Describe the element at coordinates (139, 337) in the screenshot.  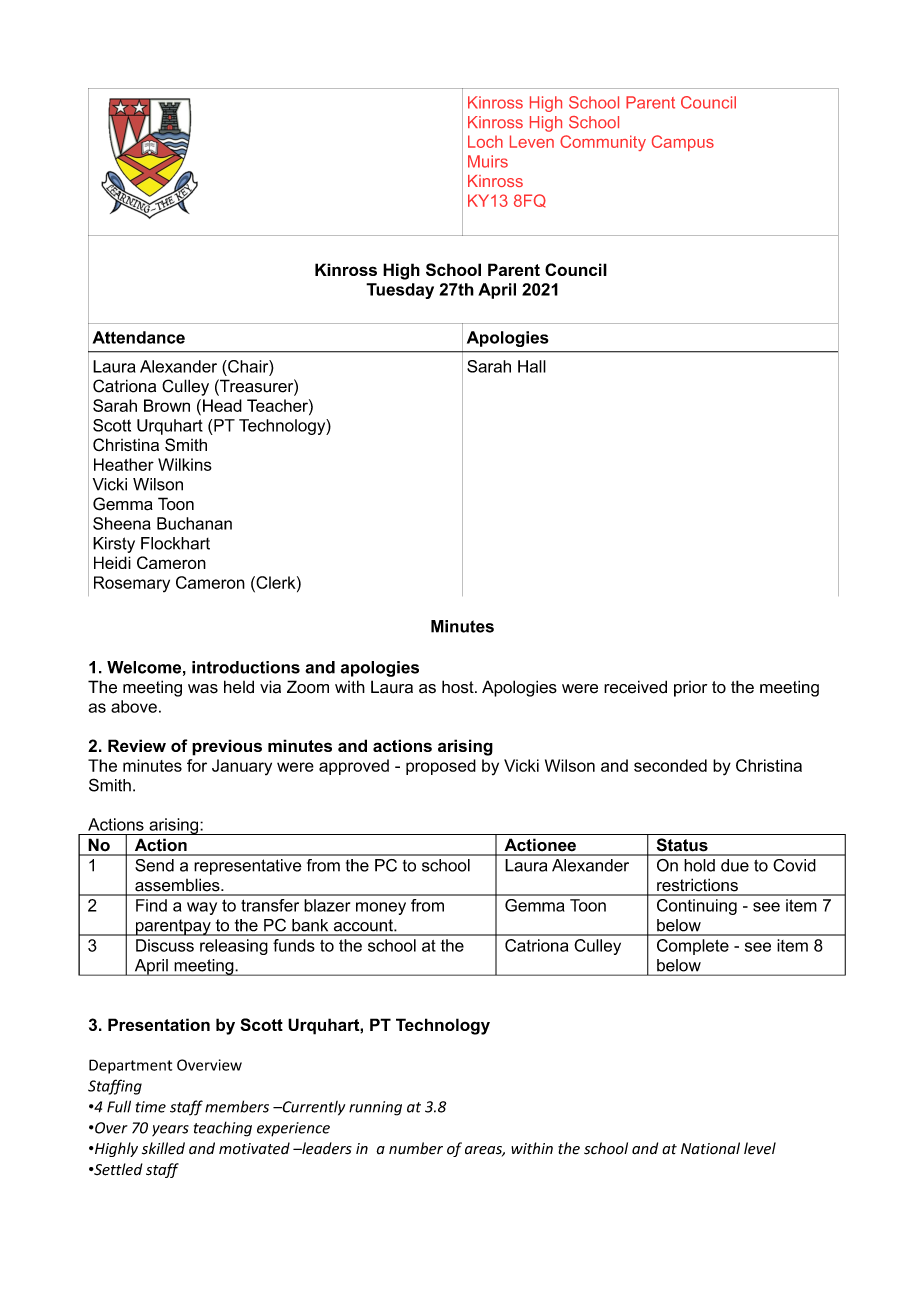
I see `Attendance` at that location.
